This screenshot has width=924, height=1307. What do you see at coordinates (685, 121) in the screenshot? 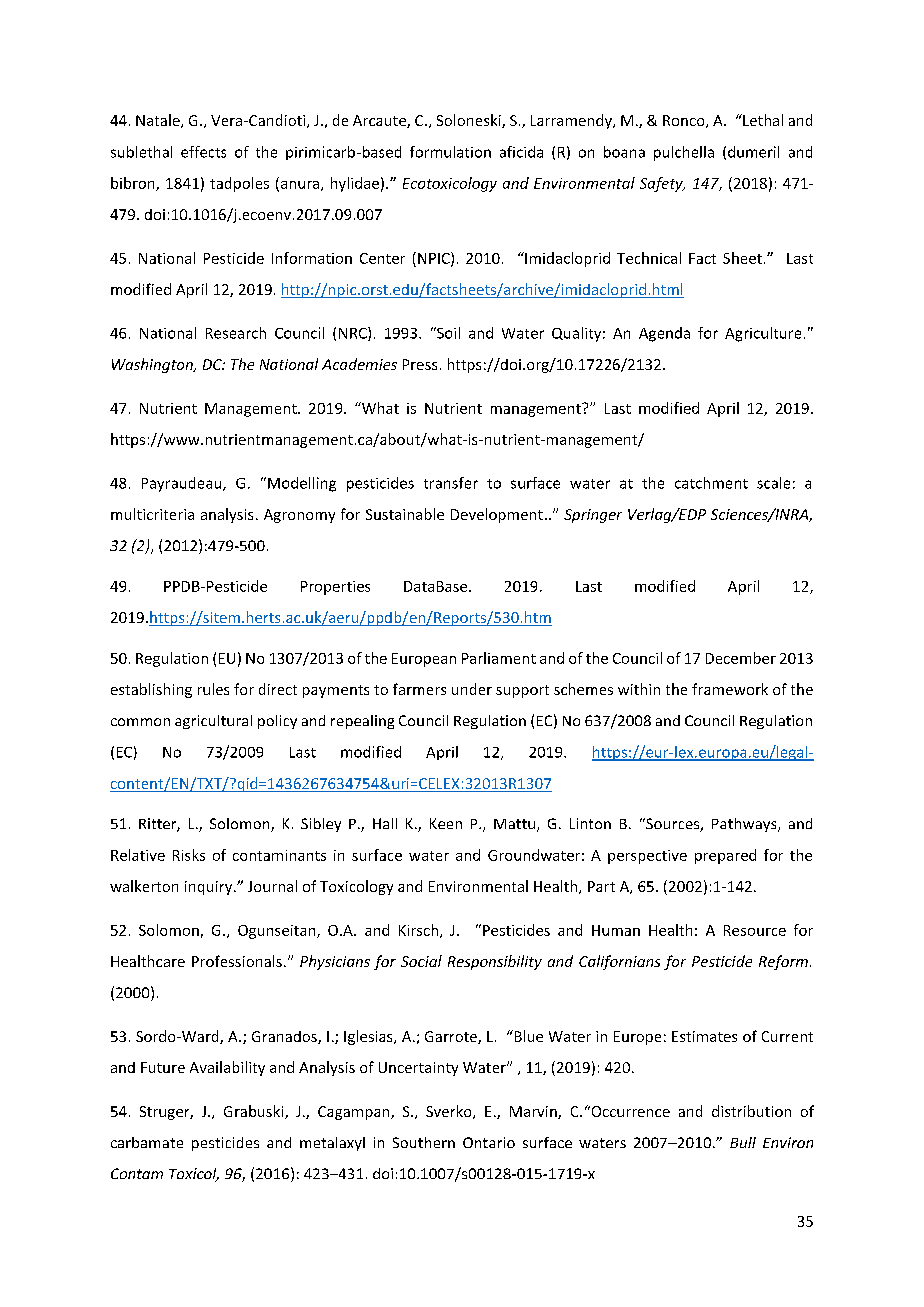
I see `Ronco` at bounding box center [685, 121].
